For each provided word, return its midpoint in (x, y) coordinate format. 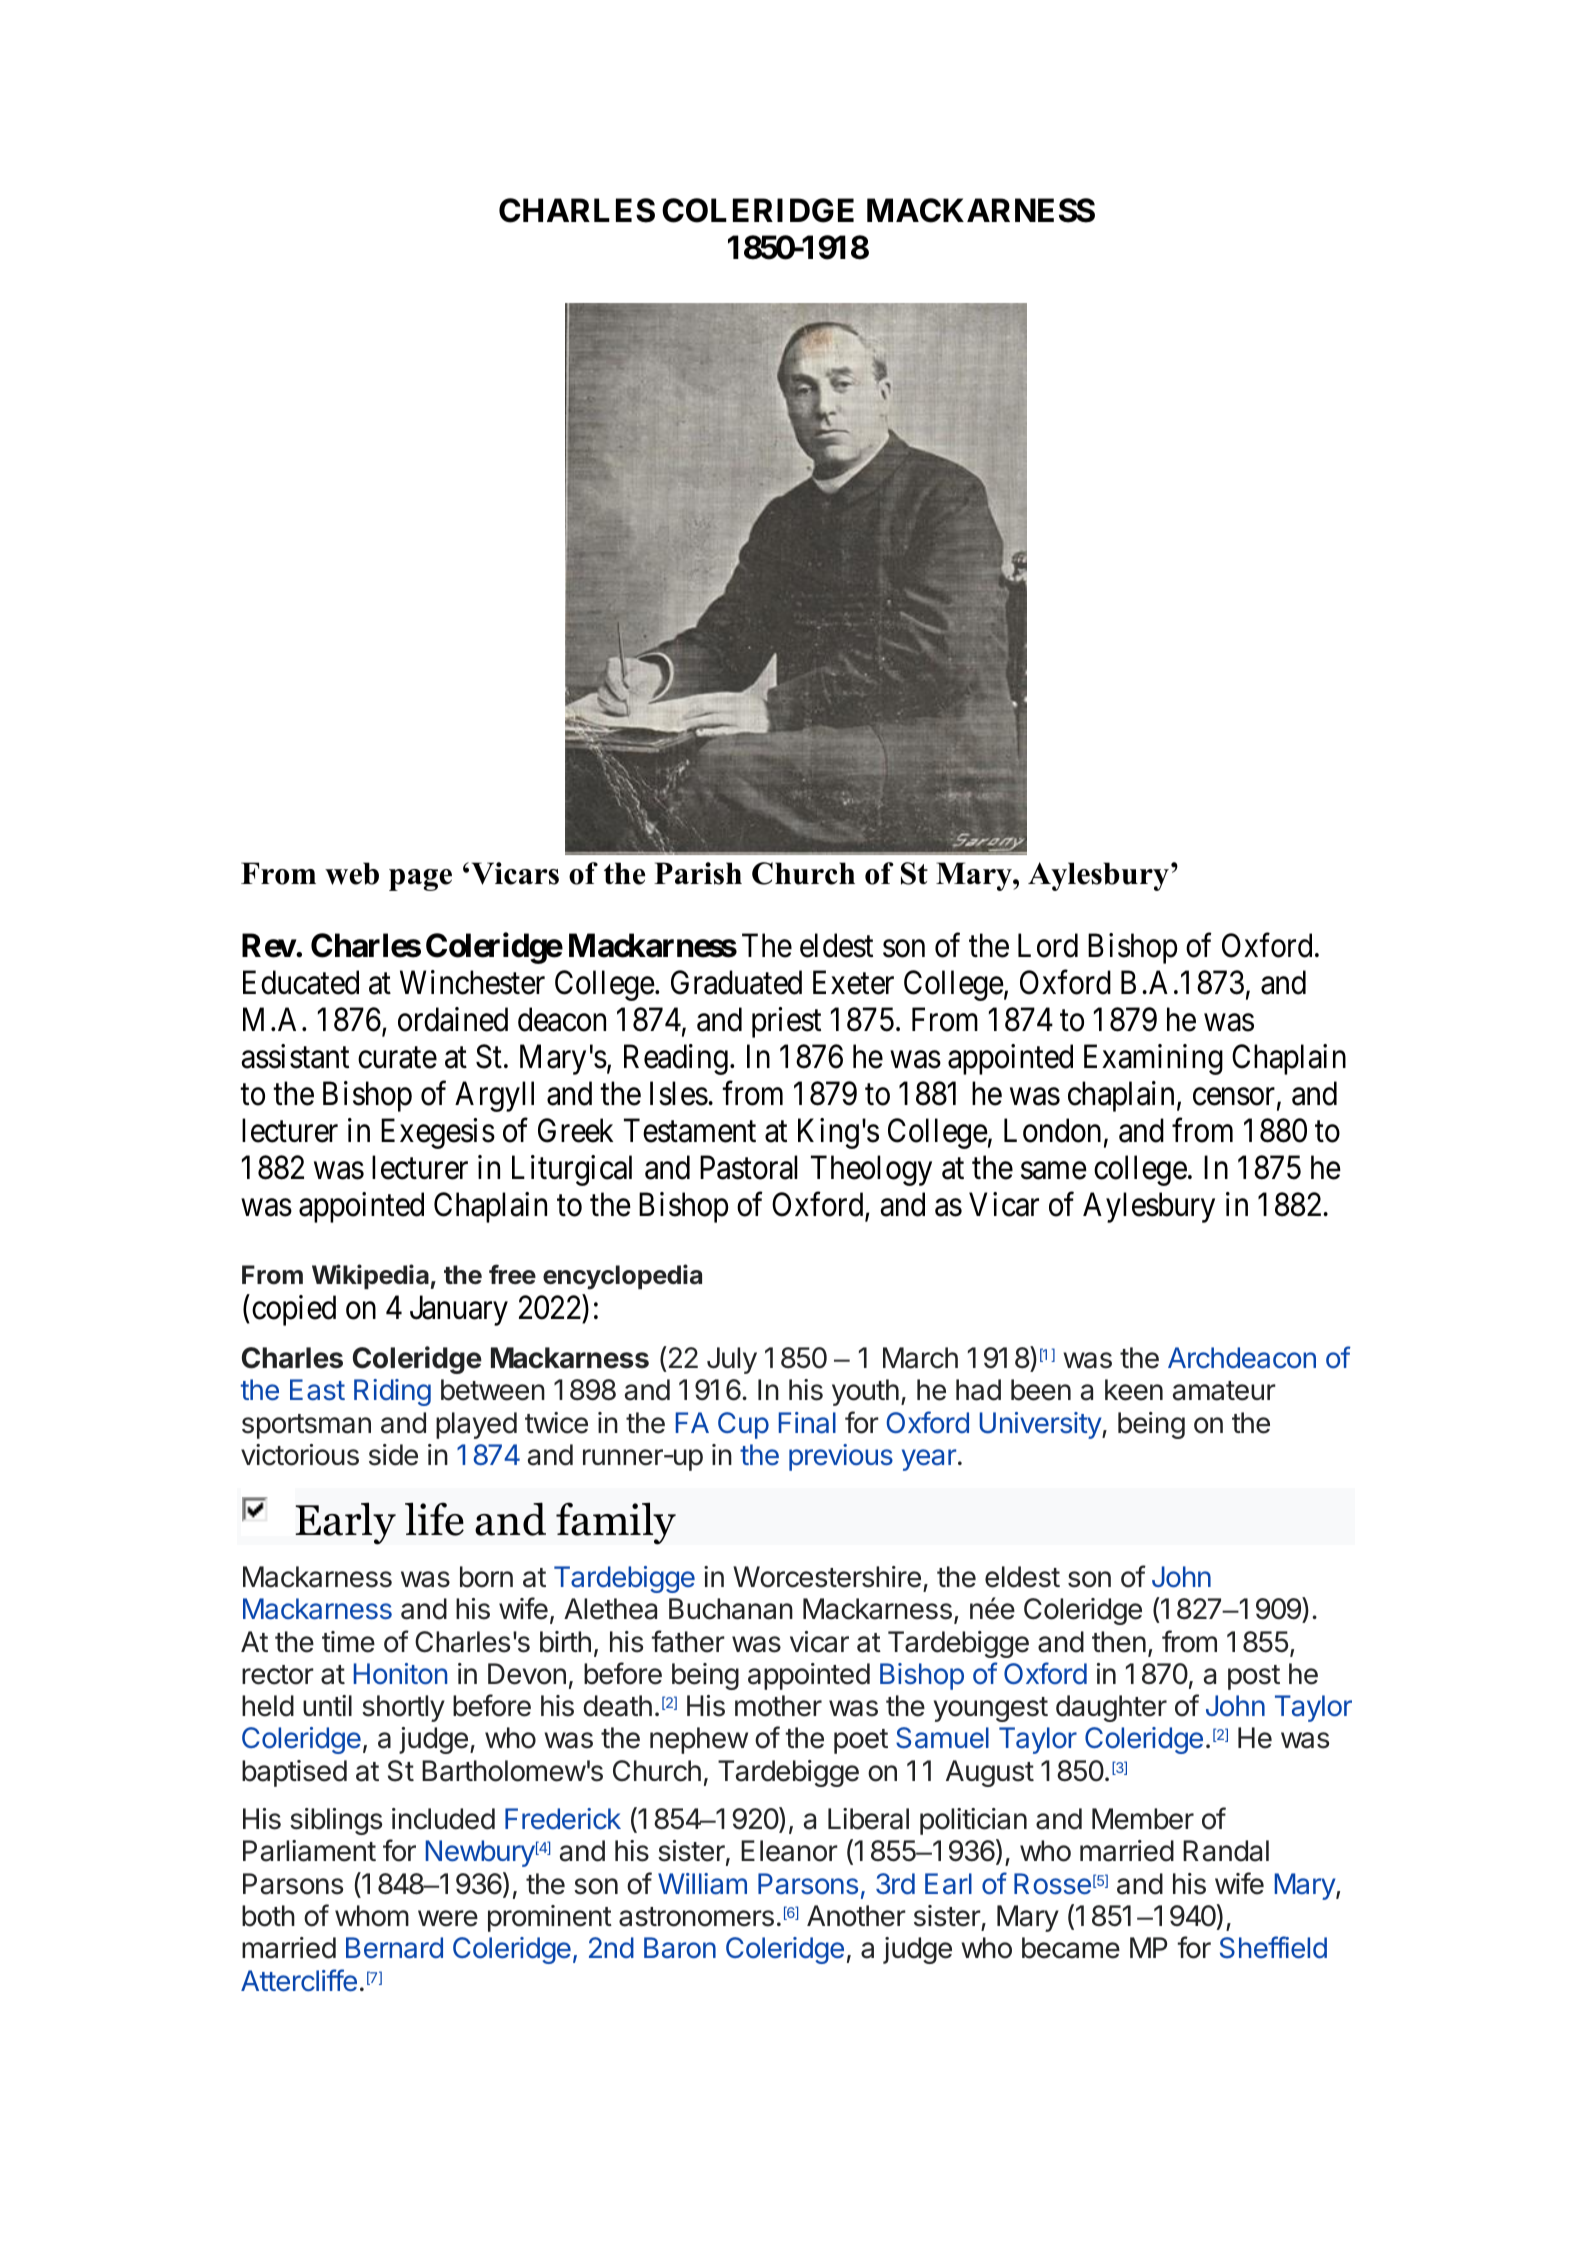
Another (856, 1916)
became (1071, 1948)
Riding (392, 1392)
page (420, 880)
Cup (743, 1425)
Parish (698, 873)
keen (1134, 1390)
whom (372, 1916)
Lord (1048, 946)
